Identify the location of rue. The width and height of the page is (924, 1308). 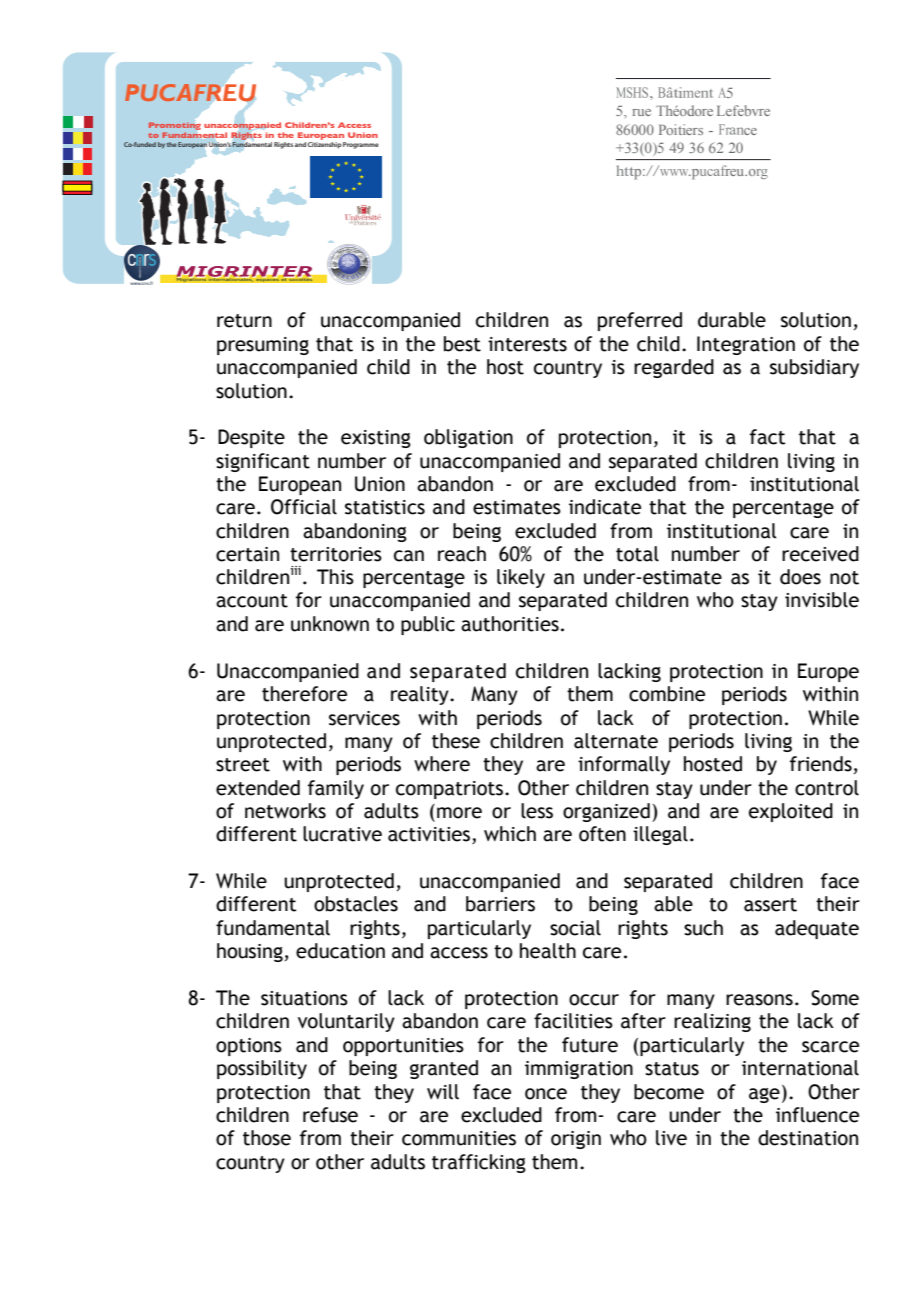
(641, 112).
